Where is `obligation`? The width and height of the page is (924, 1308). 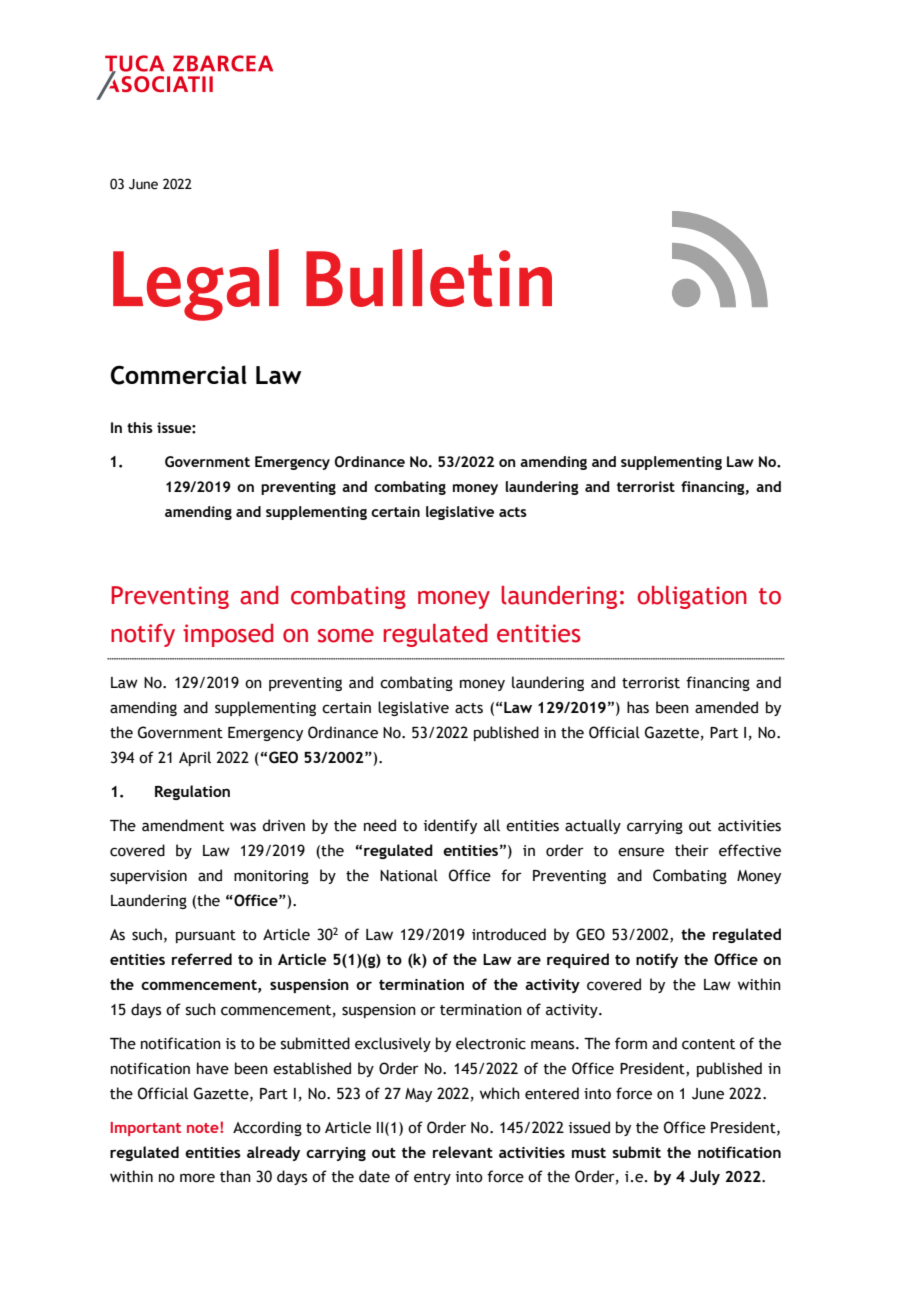
obligation is located at coordinates (692, 597).
